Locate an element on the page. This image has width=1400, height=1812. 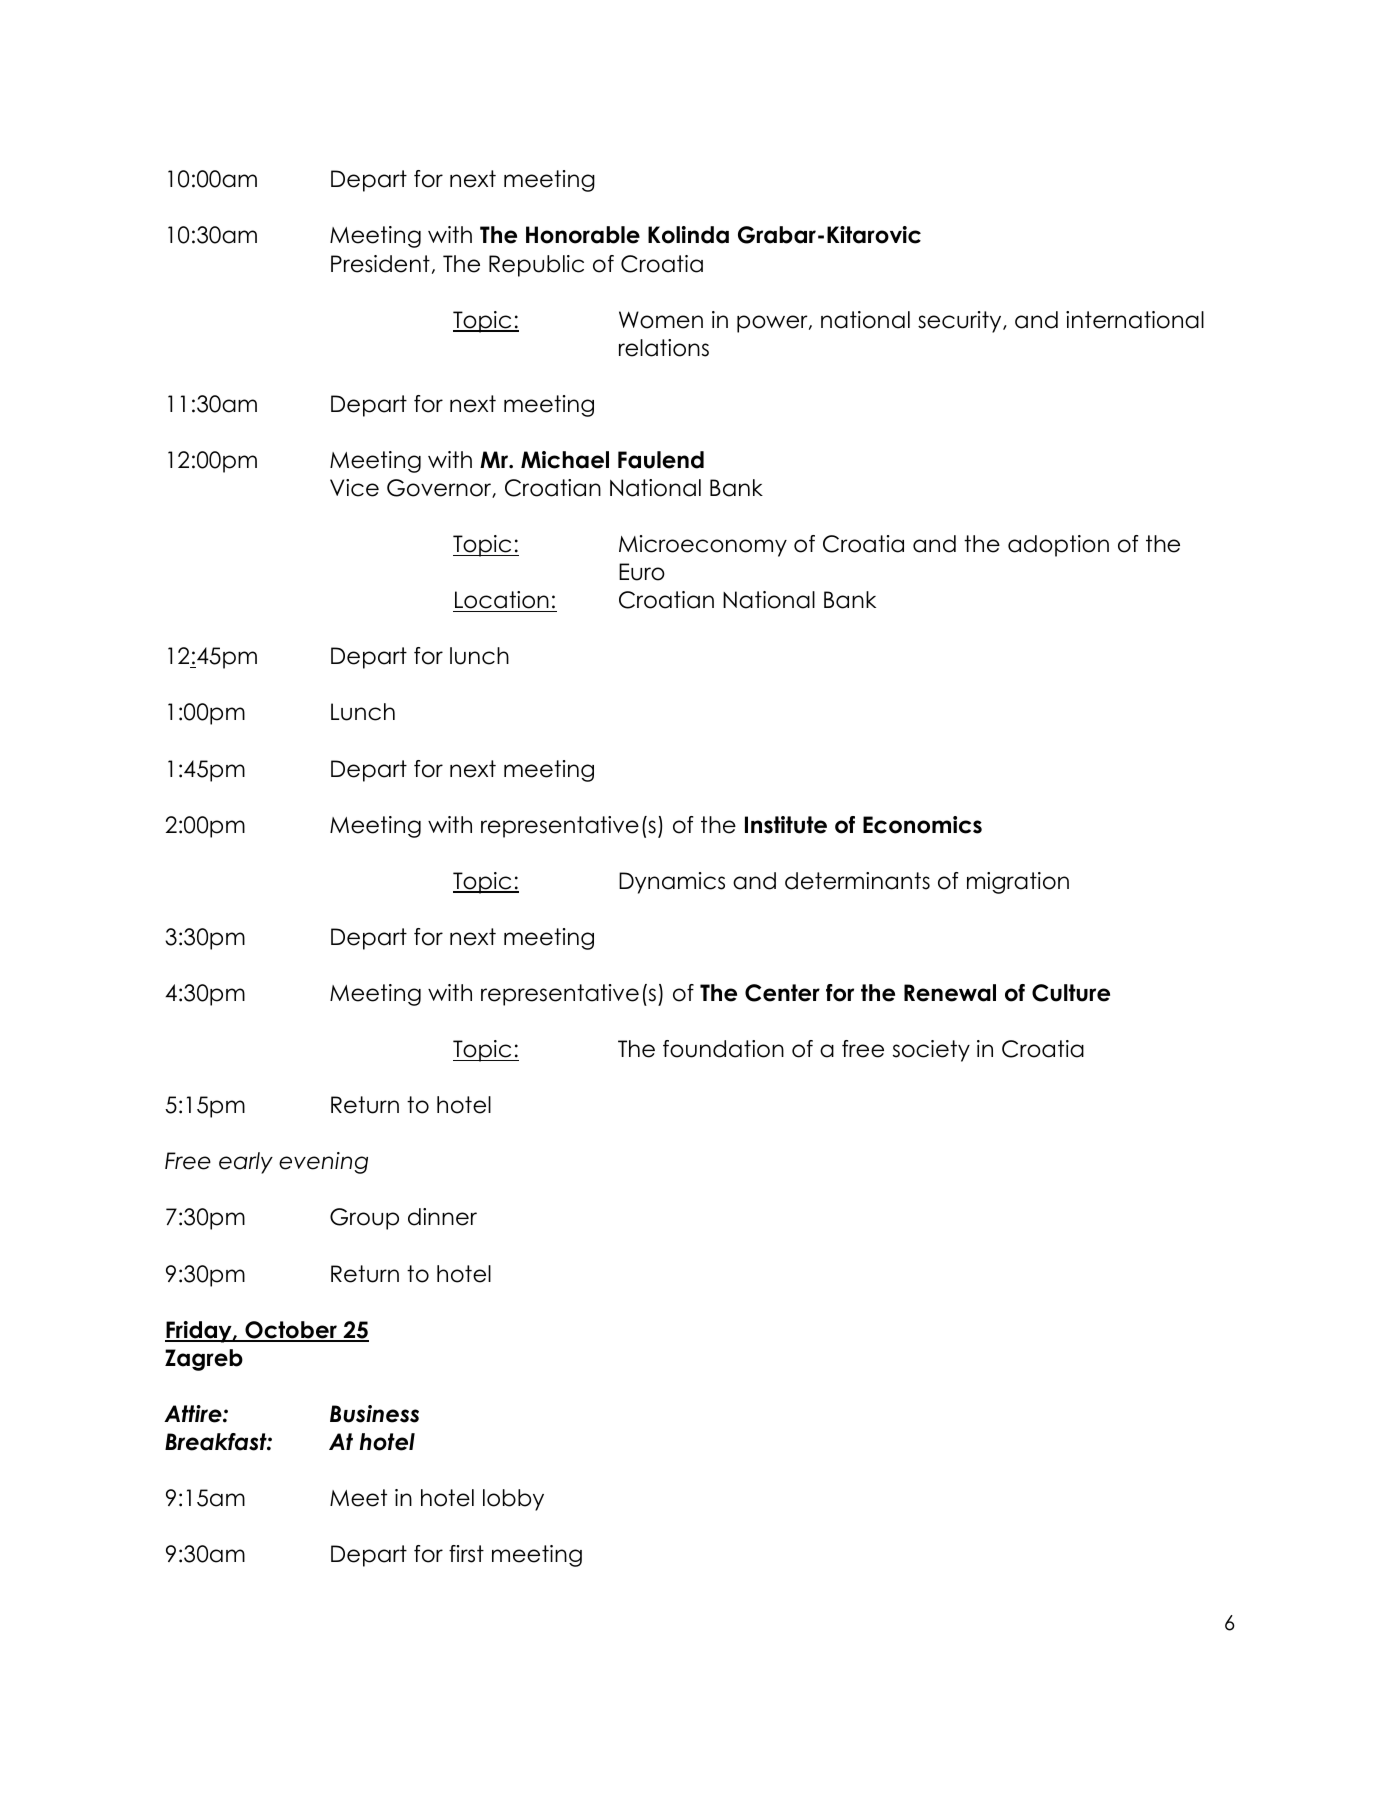
adoption is located at coordinates (1058, 546).
